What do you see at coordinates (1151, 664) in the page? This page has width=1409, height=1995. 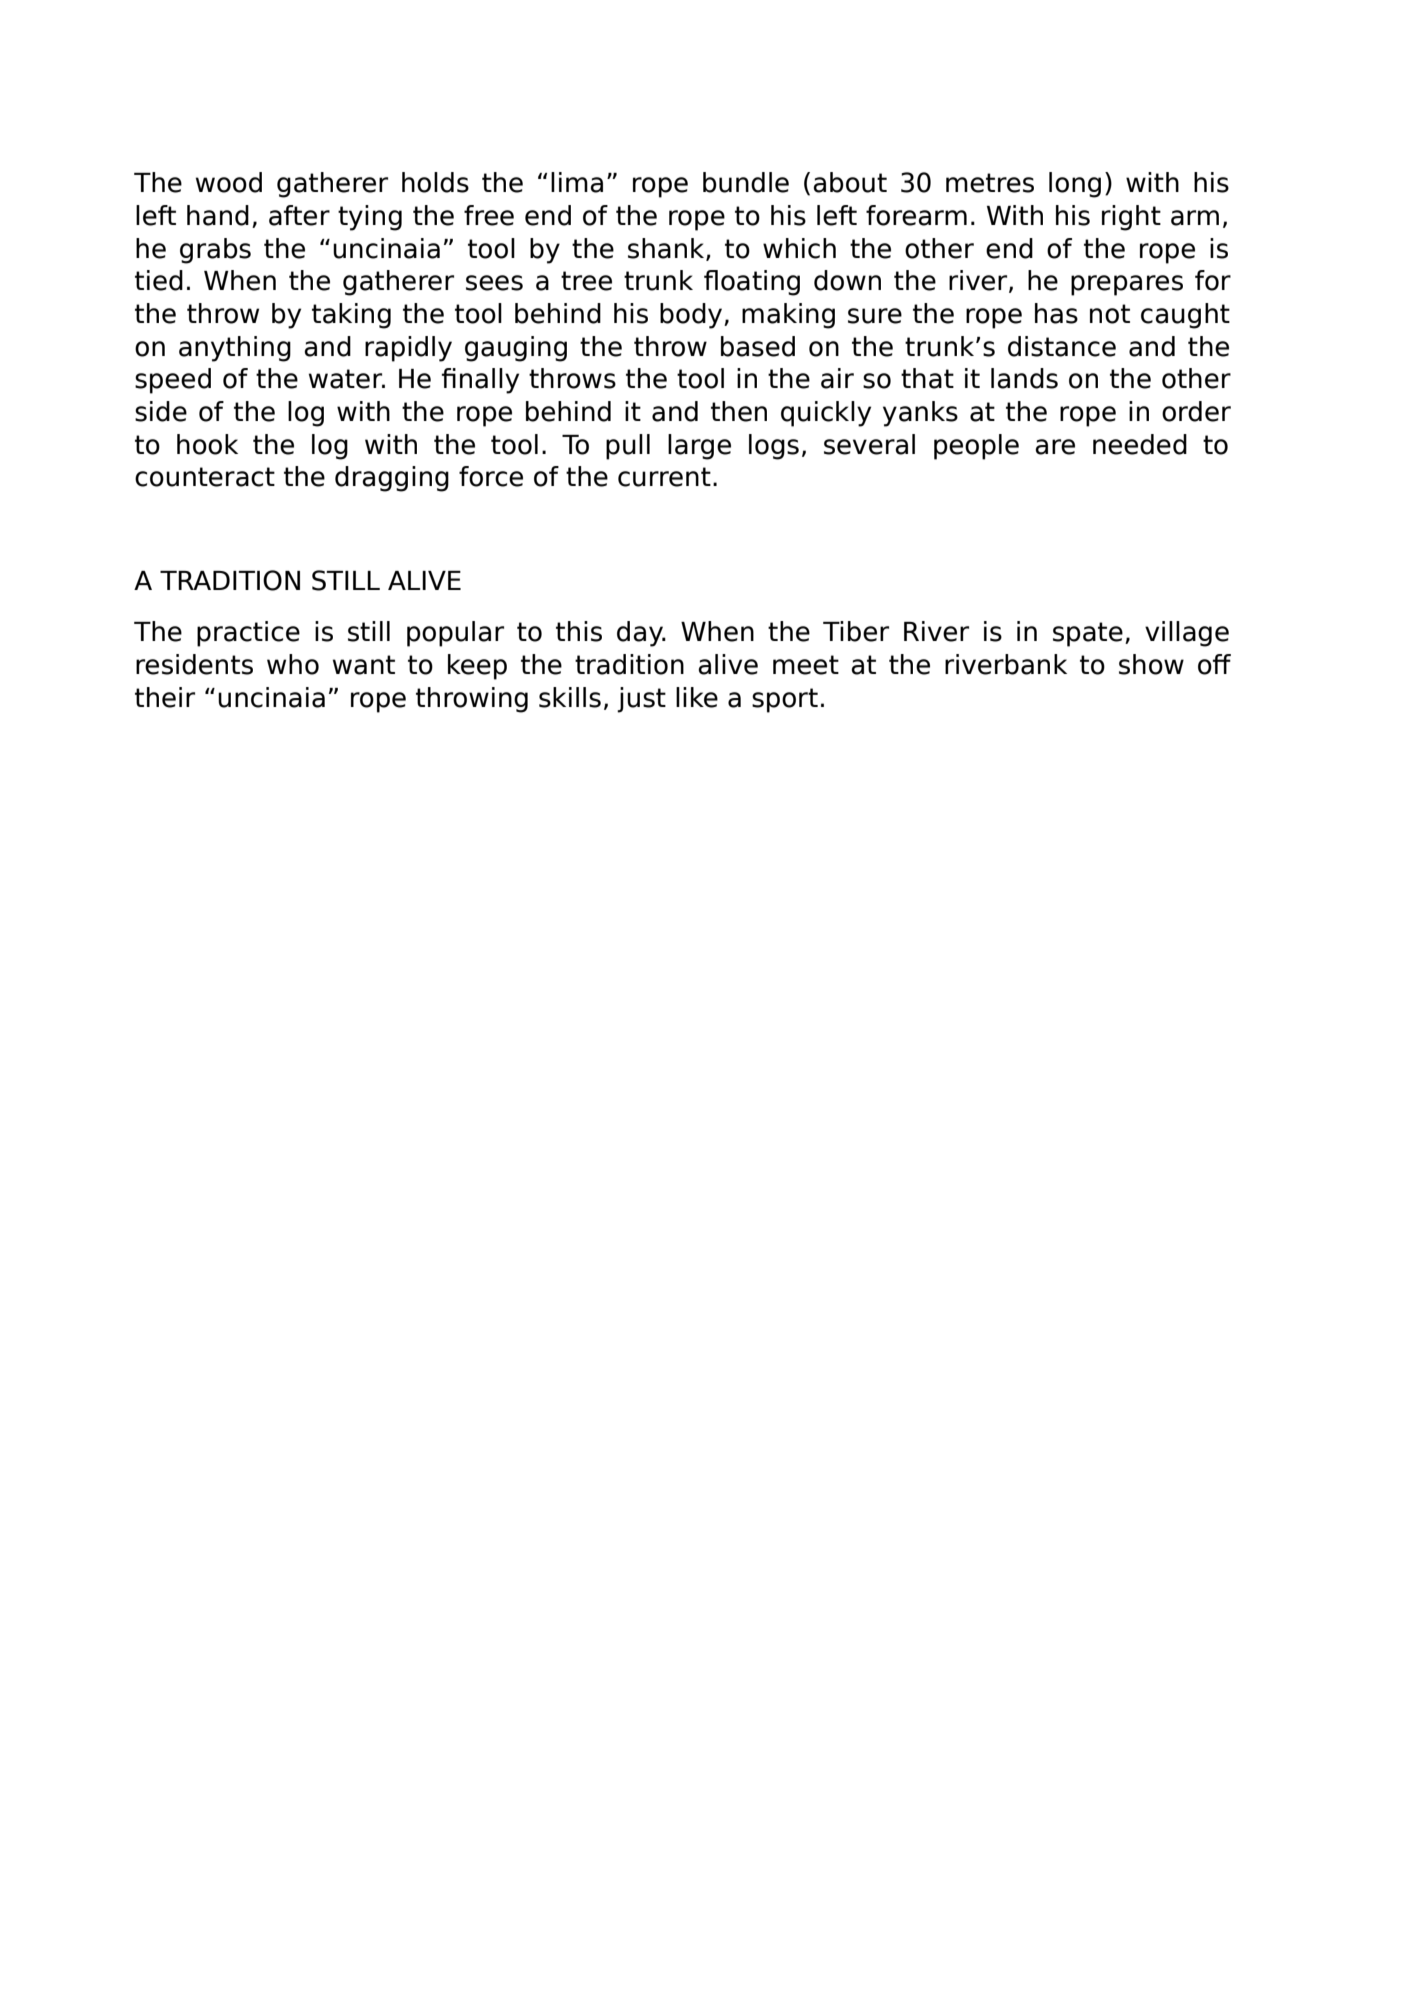 I see `show` at bounding box center [1151, 664].
